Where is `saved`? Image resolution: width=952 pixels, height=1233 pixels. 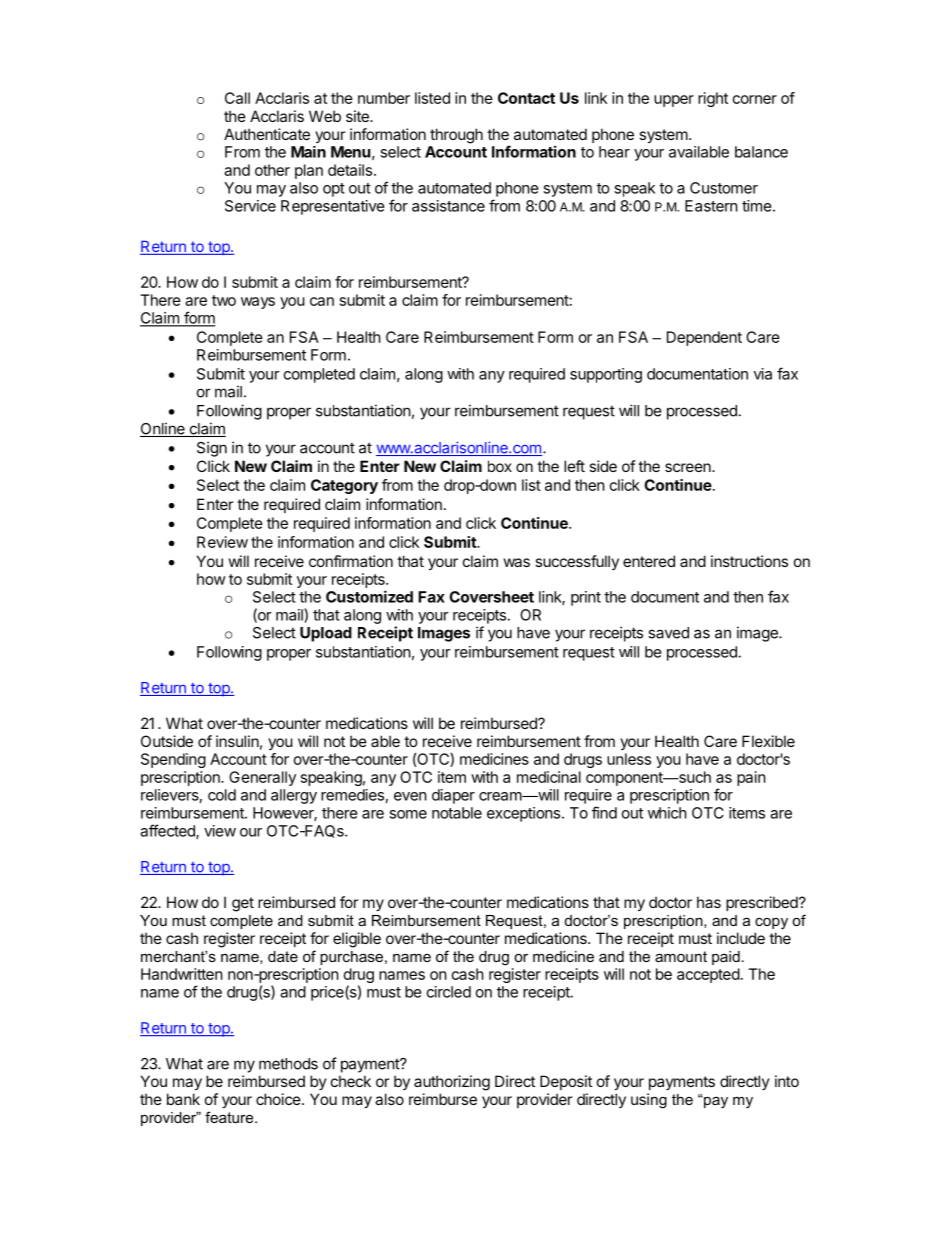
saved is located at coordinates (668, 633).
